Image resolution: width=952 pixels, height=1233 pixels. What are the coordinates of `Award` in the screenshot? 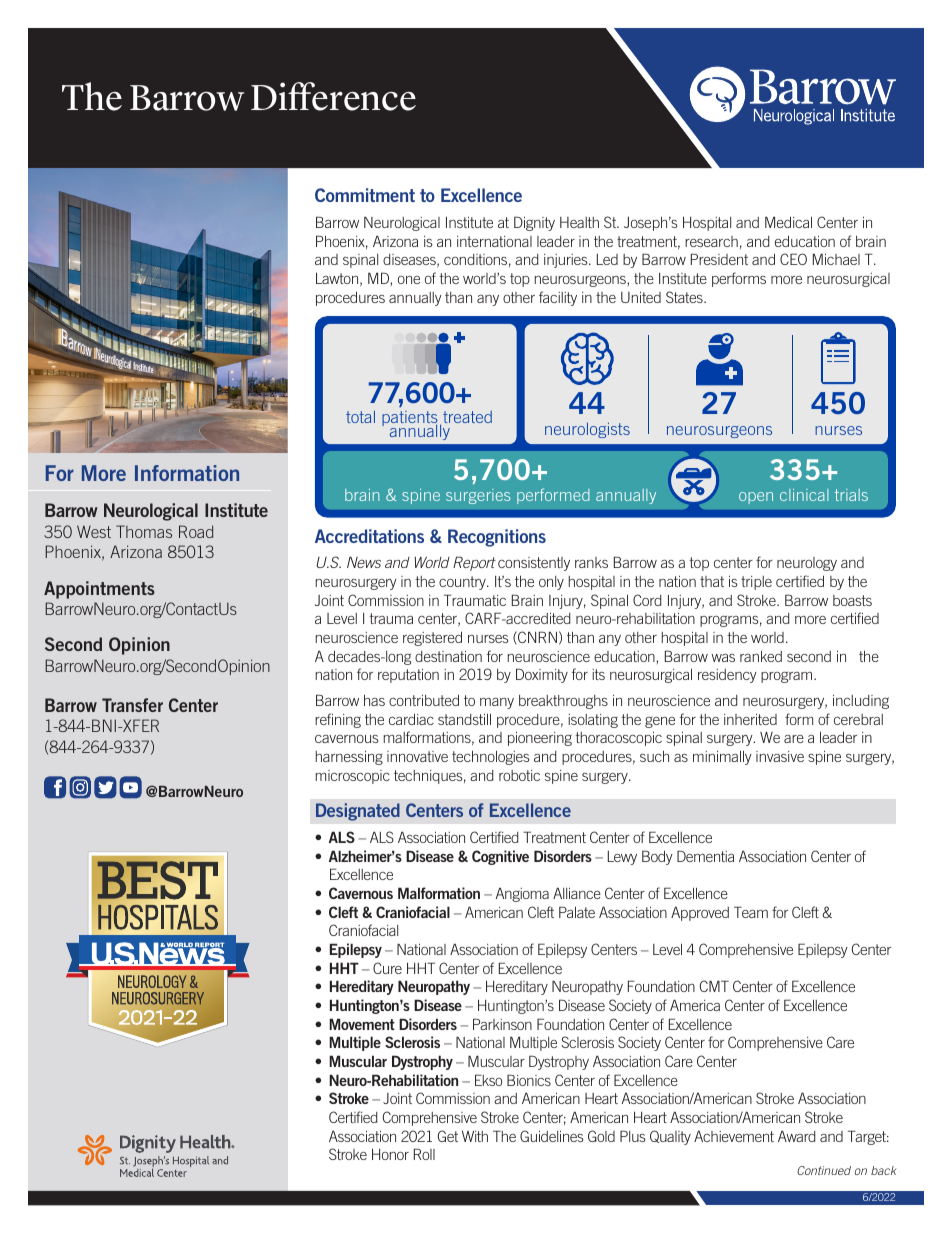 It's located at (796, 1136).
